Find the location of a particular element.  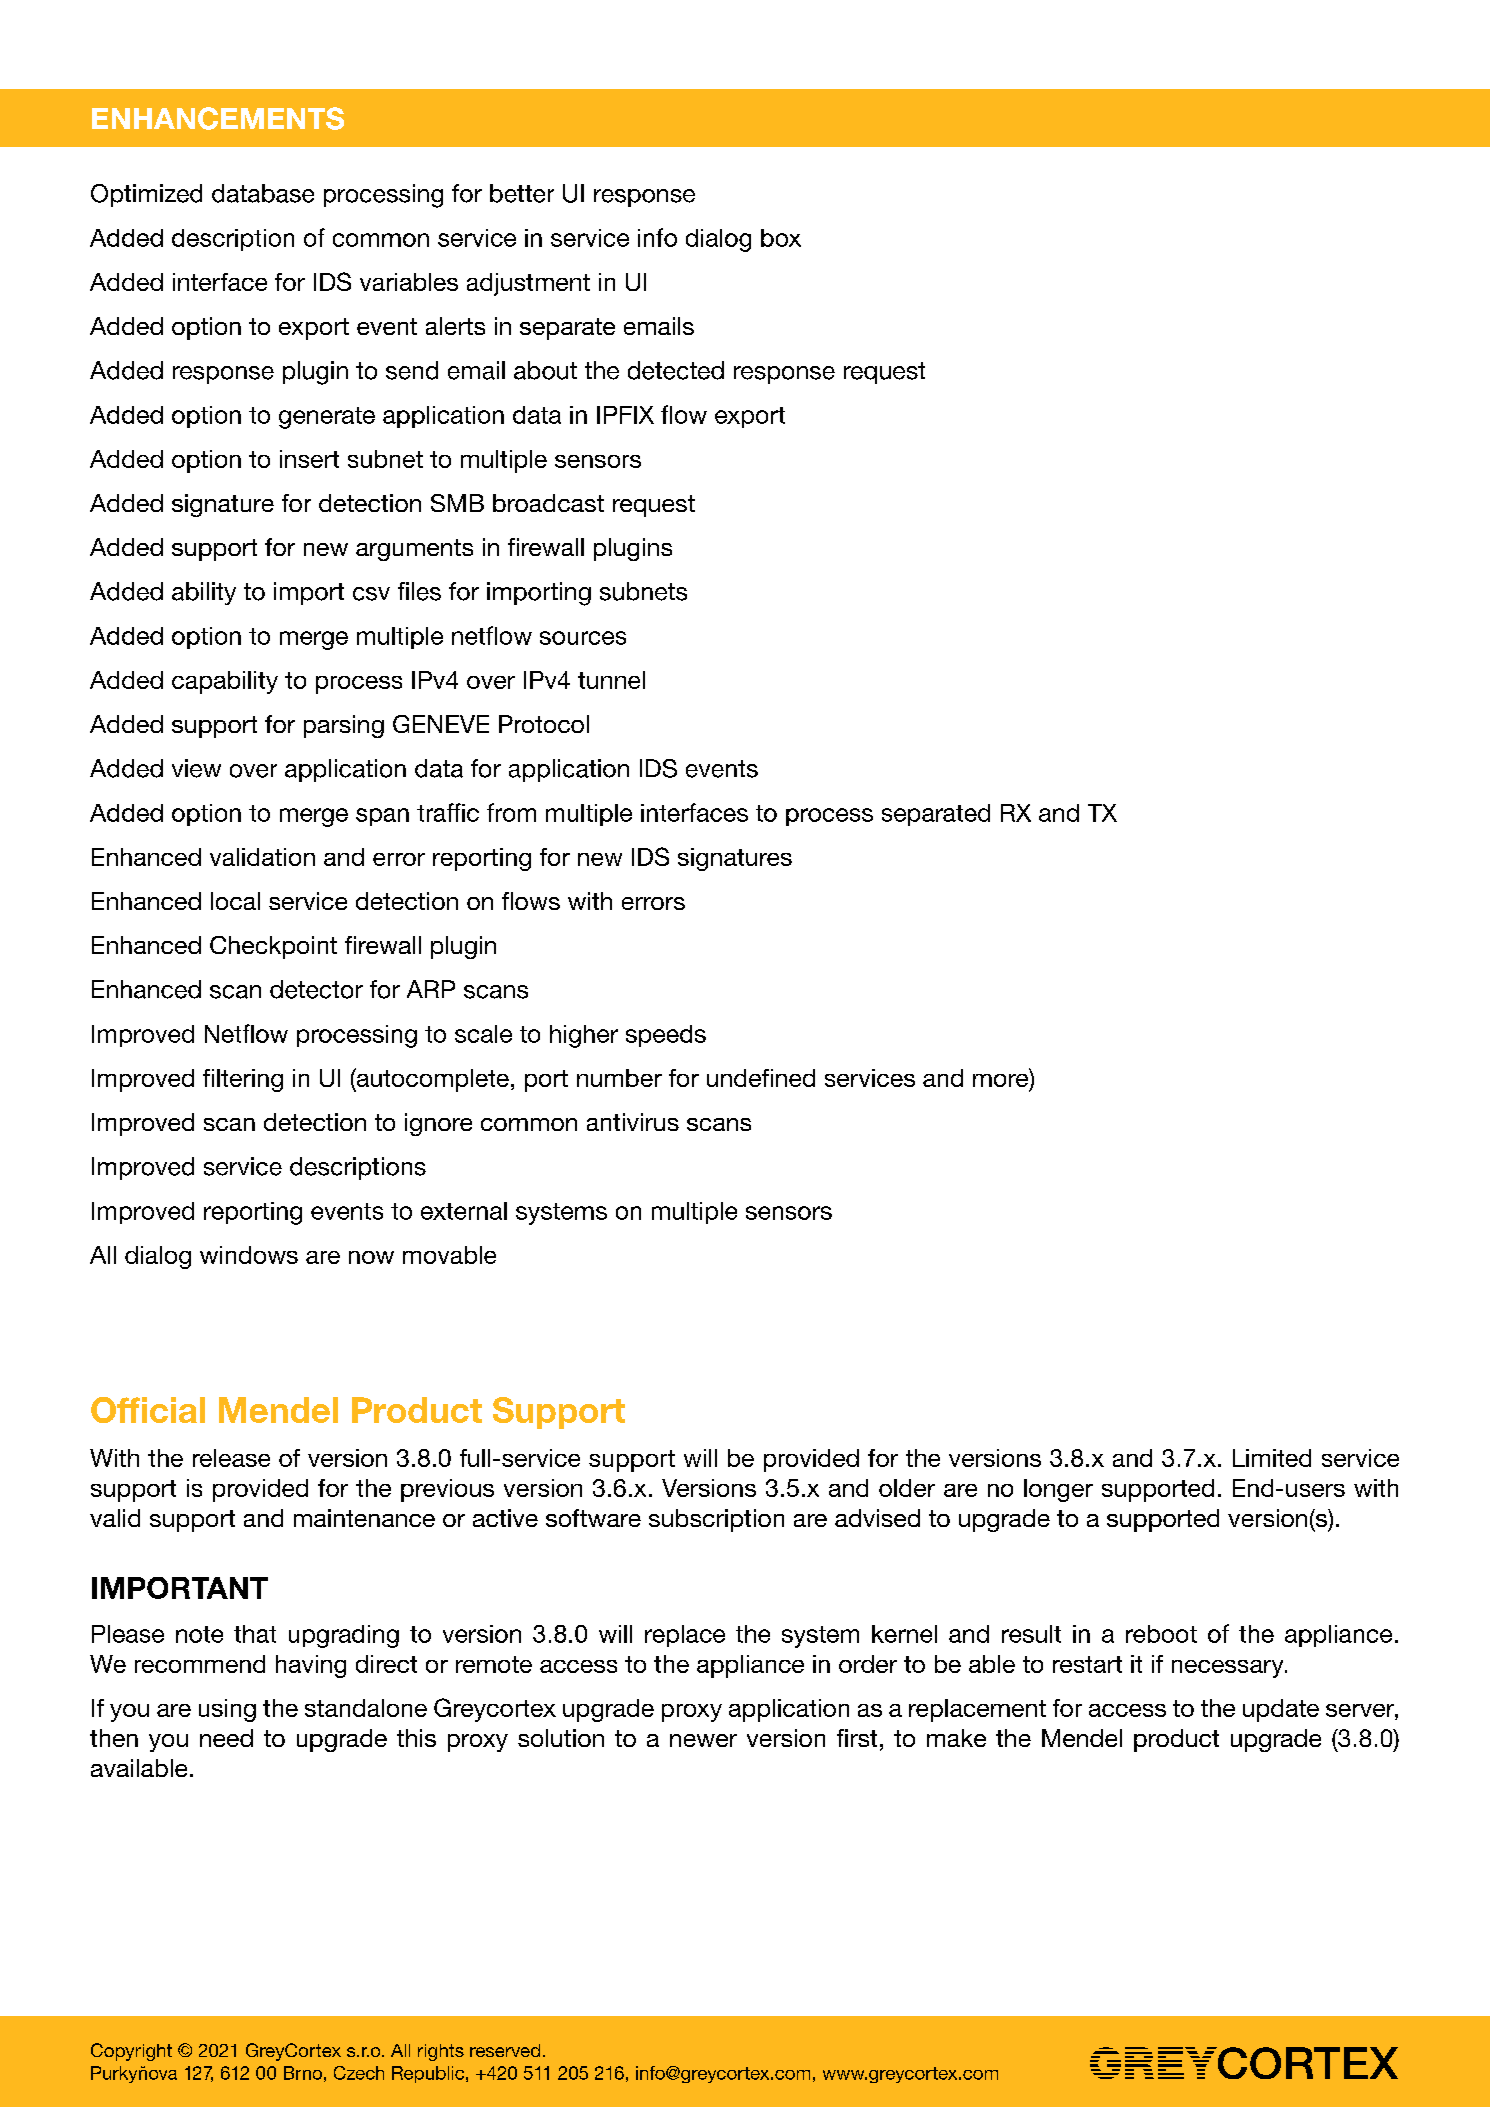

undefined is located at coordinates (761, 1078).
